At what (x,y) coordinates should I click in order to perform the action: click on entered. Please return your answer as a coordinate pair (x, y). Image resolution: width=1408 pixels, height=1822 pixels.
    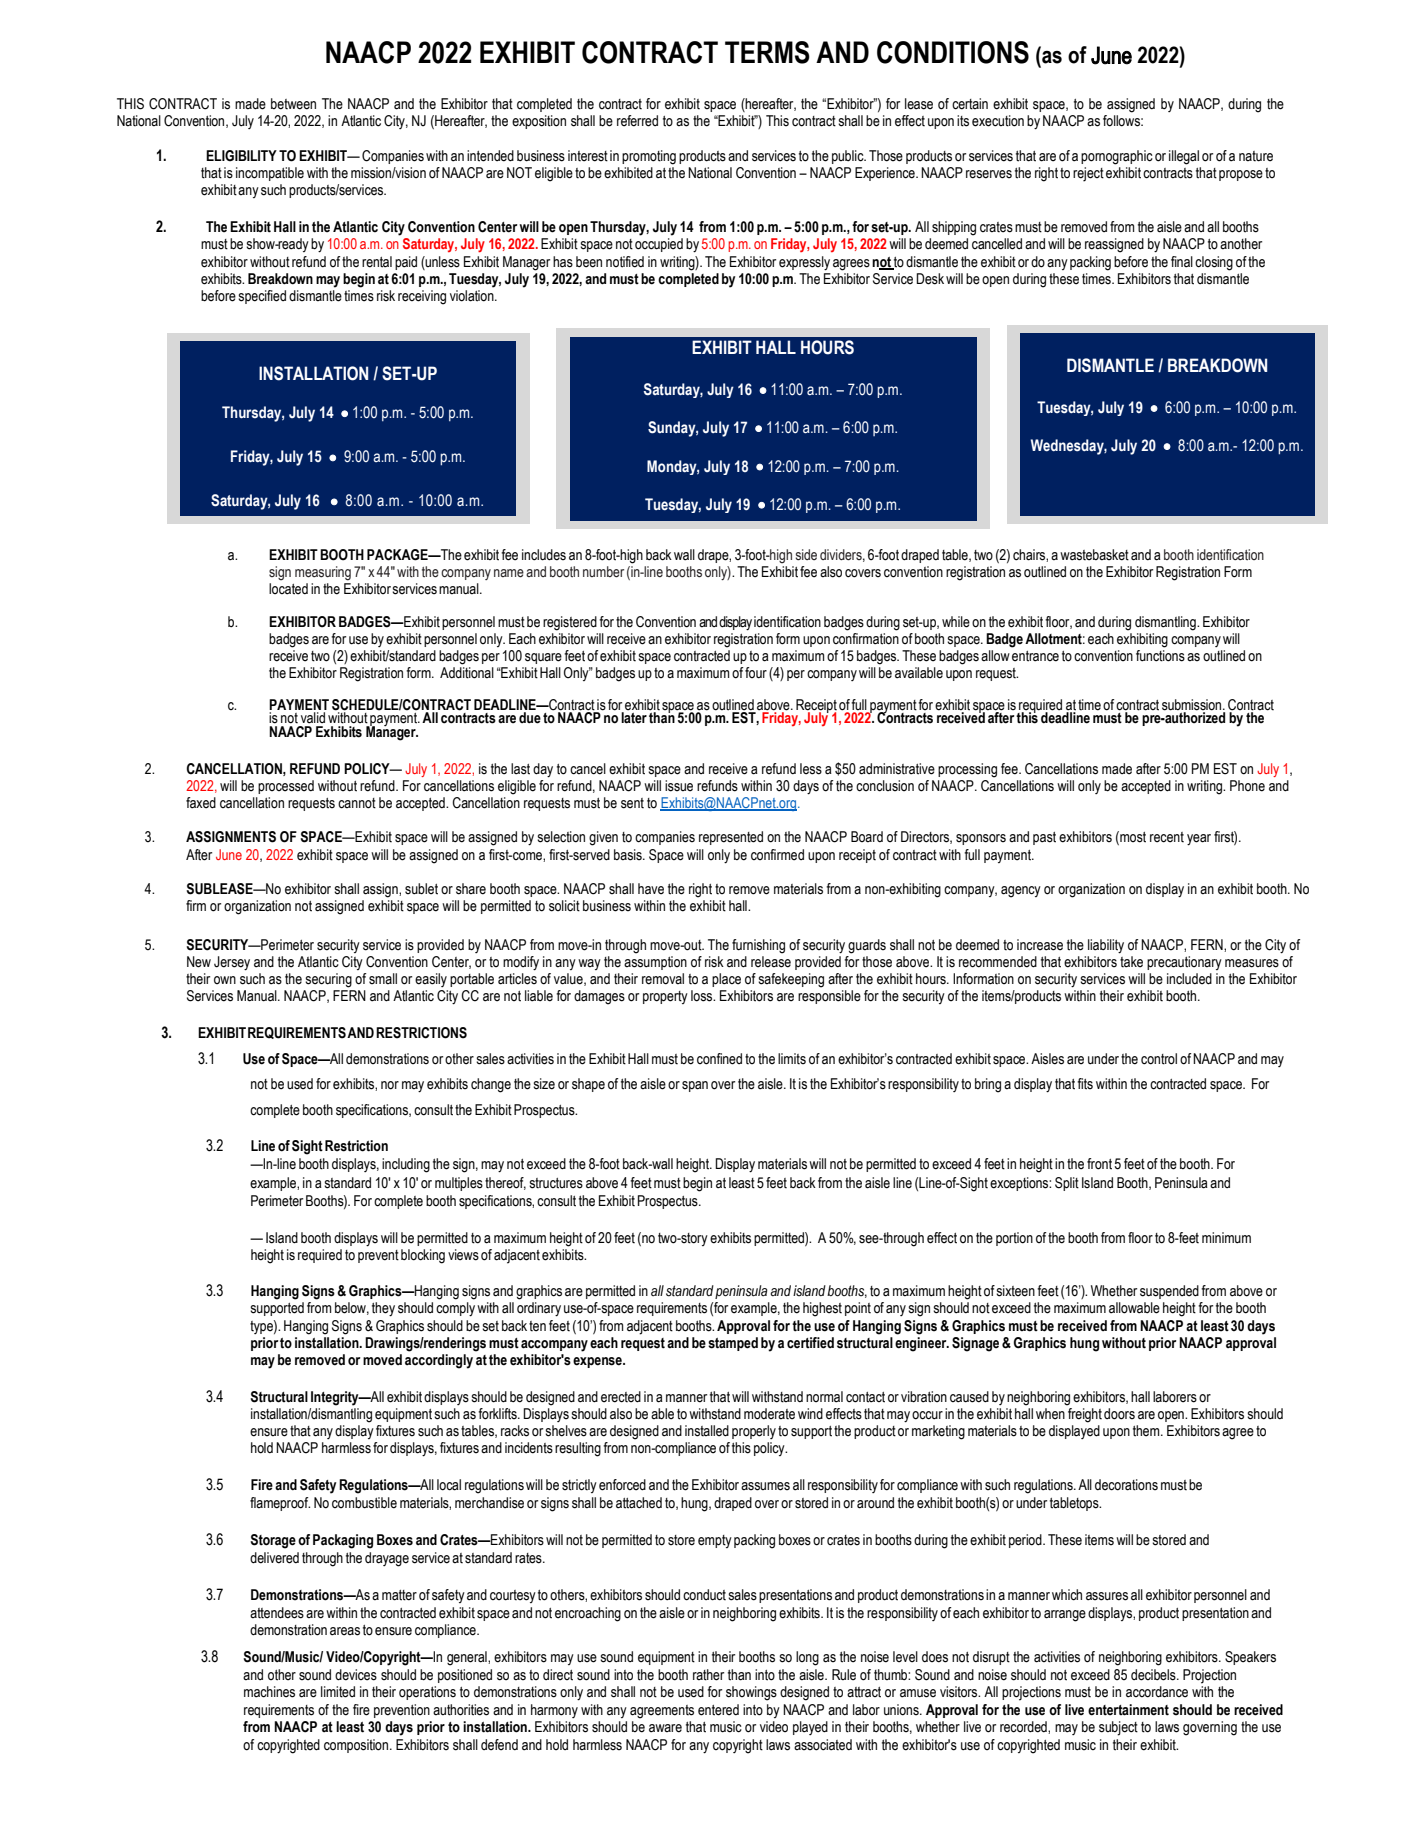
    Looking at the image, I should click on (718, 1710).
